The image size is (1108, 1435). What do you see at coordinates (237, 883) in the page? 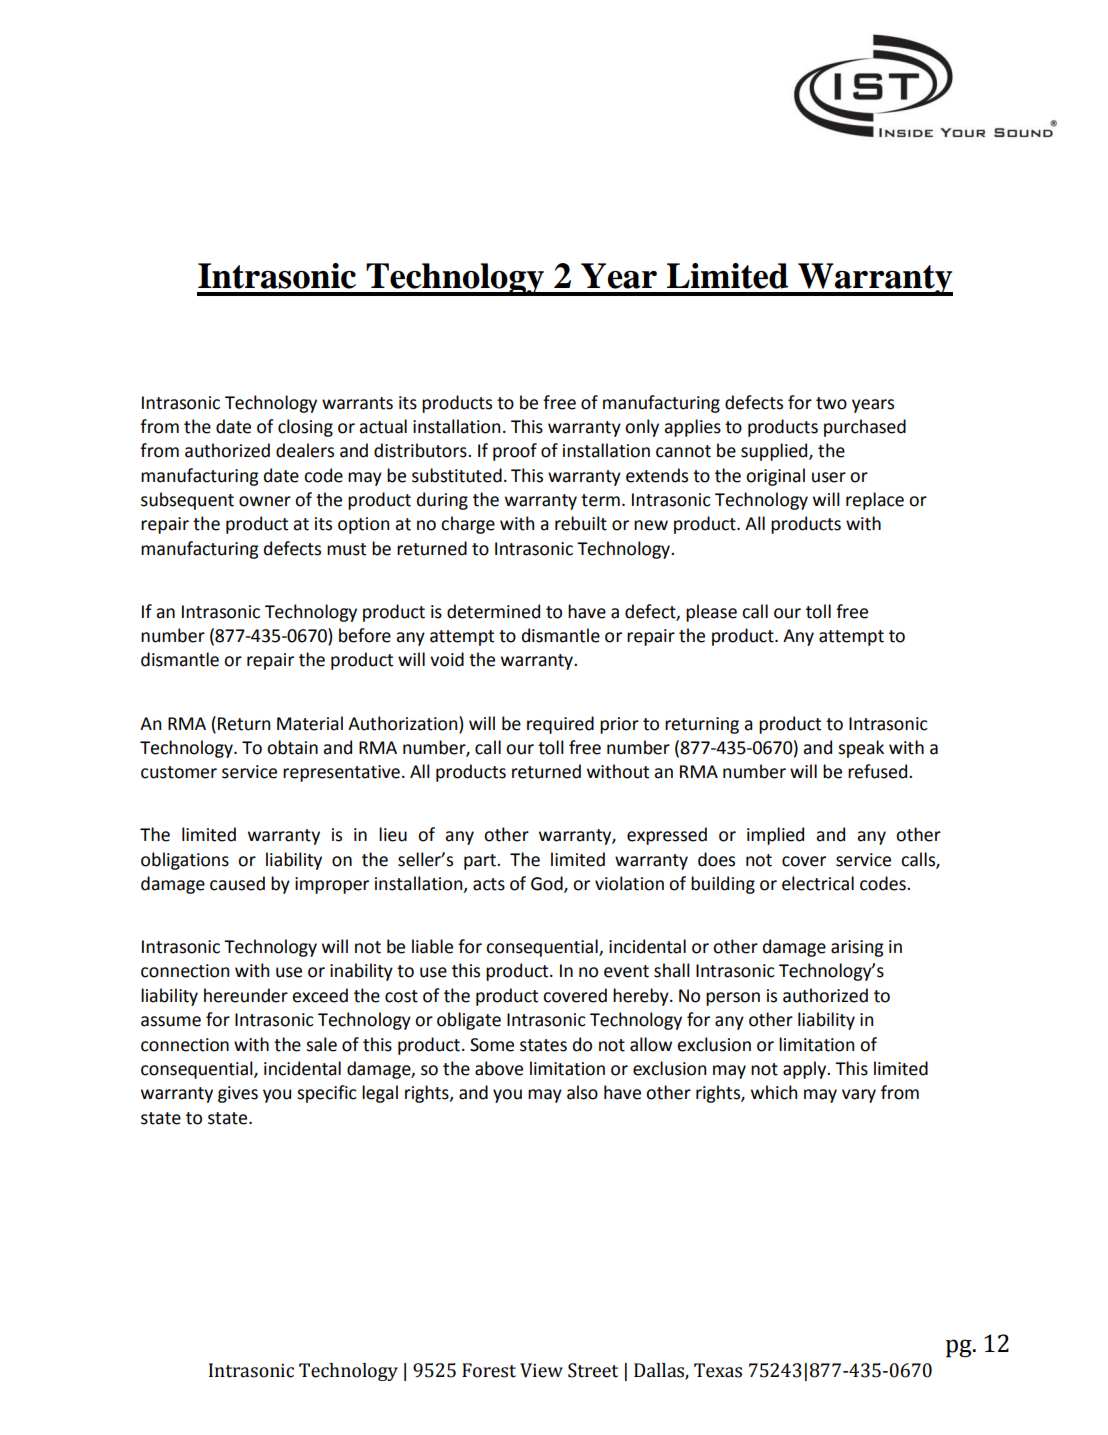
I see `caused` at bounding box center [237, 883].
